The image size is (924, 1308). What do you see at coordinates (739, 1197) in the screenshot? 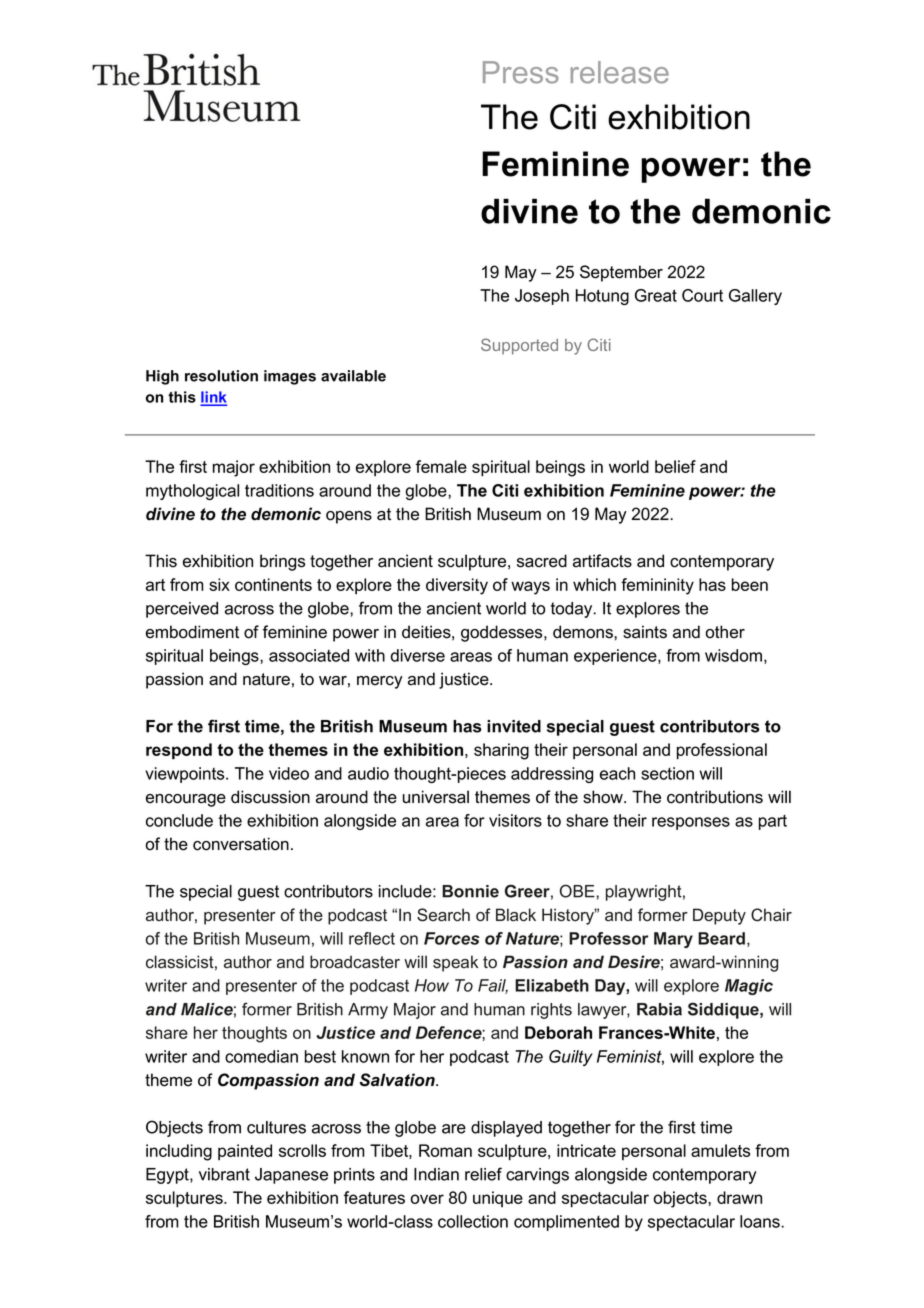
I see `drawn` at bounding box center [739, 1197].
